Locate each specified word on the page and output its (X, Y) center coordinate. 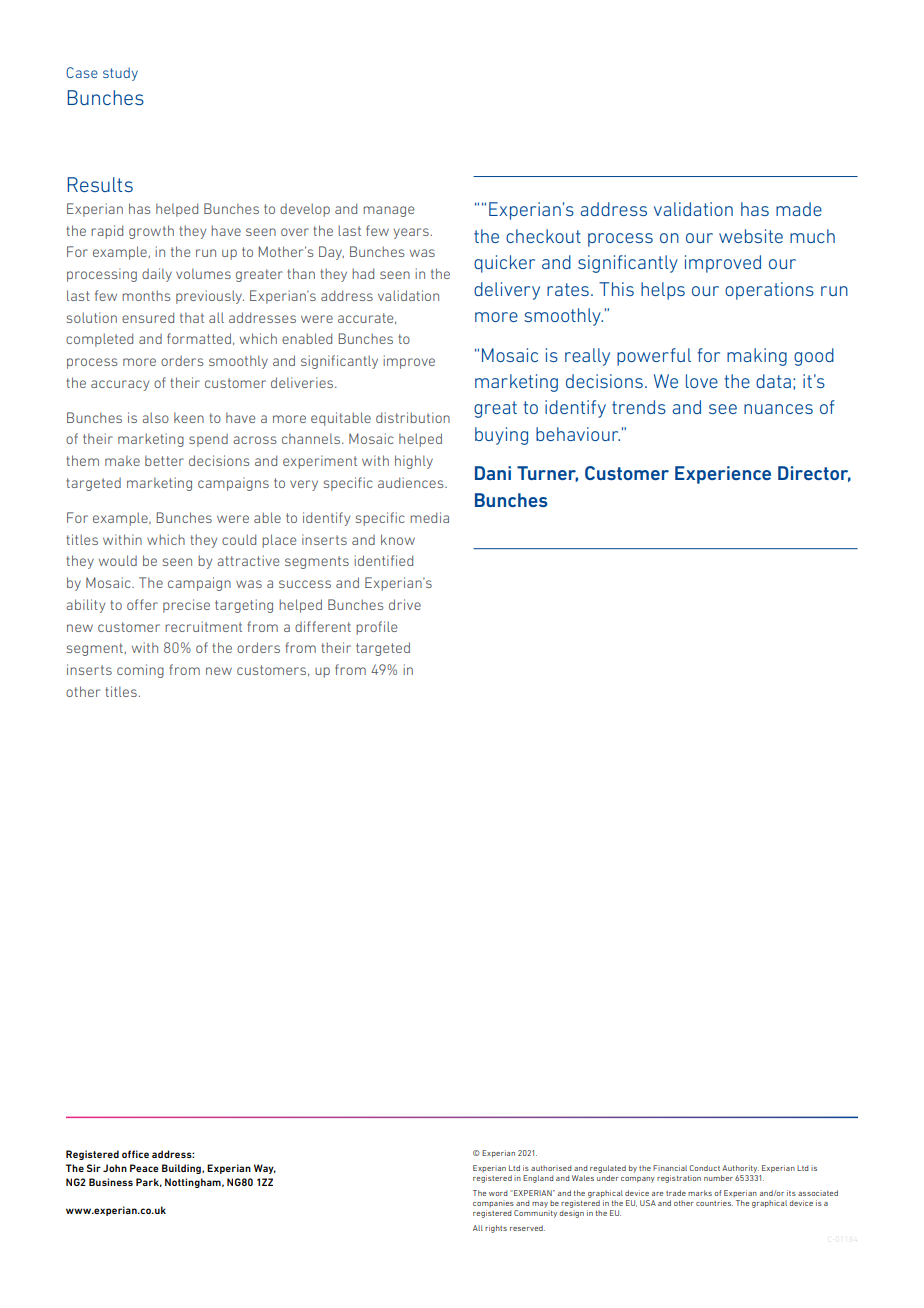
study (120, 74)
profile (376, 628)
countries (714, 1203)
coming (140, 671)
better (164, 460)
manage (388, 211)
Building (182, 1169)
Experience (723, 475)
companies (493, 1203)
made (799, 209)
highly (414, 462)
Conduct (704, 1168)
